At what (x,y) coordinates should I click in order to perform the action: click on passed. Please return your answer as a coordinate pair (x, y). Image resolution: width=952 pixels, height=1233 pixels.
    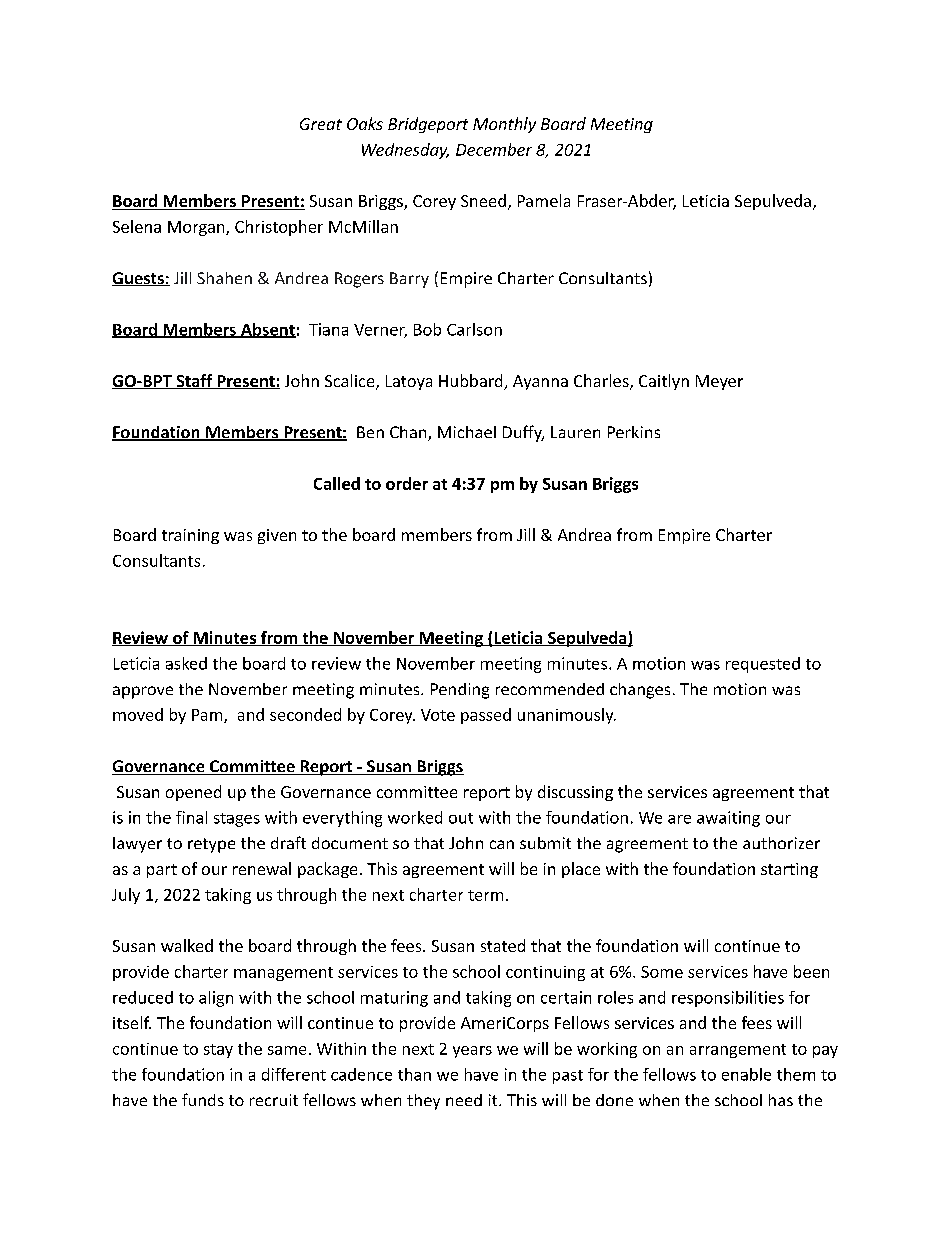
    Looking at the image, I should click on (486, 716).
